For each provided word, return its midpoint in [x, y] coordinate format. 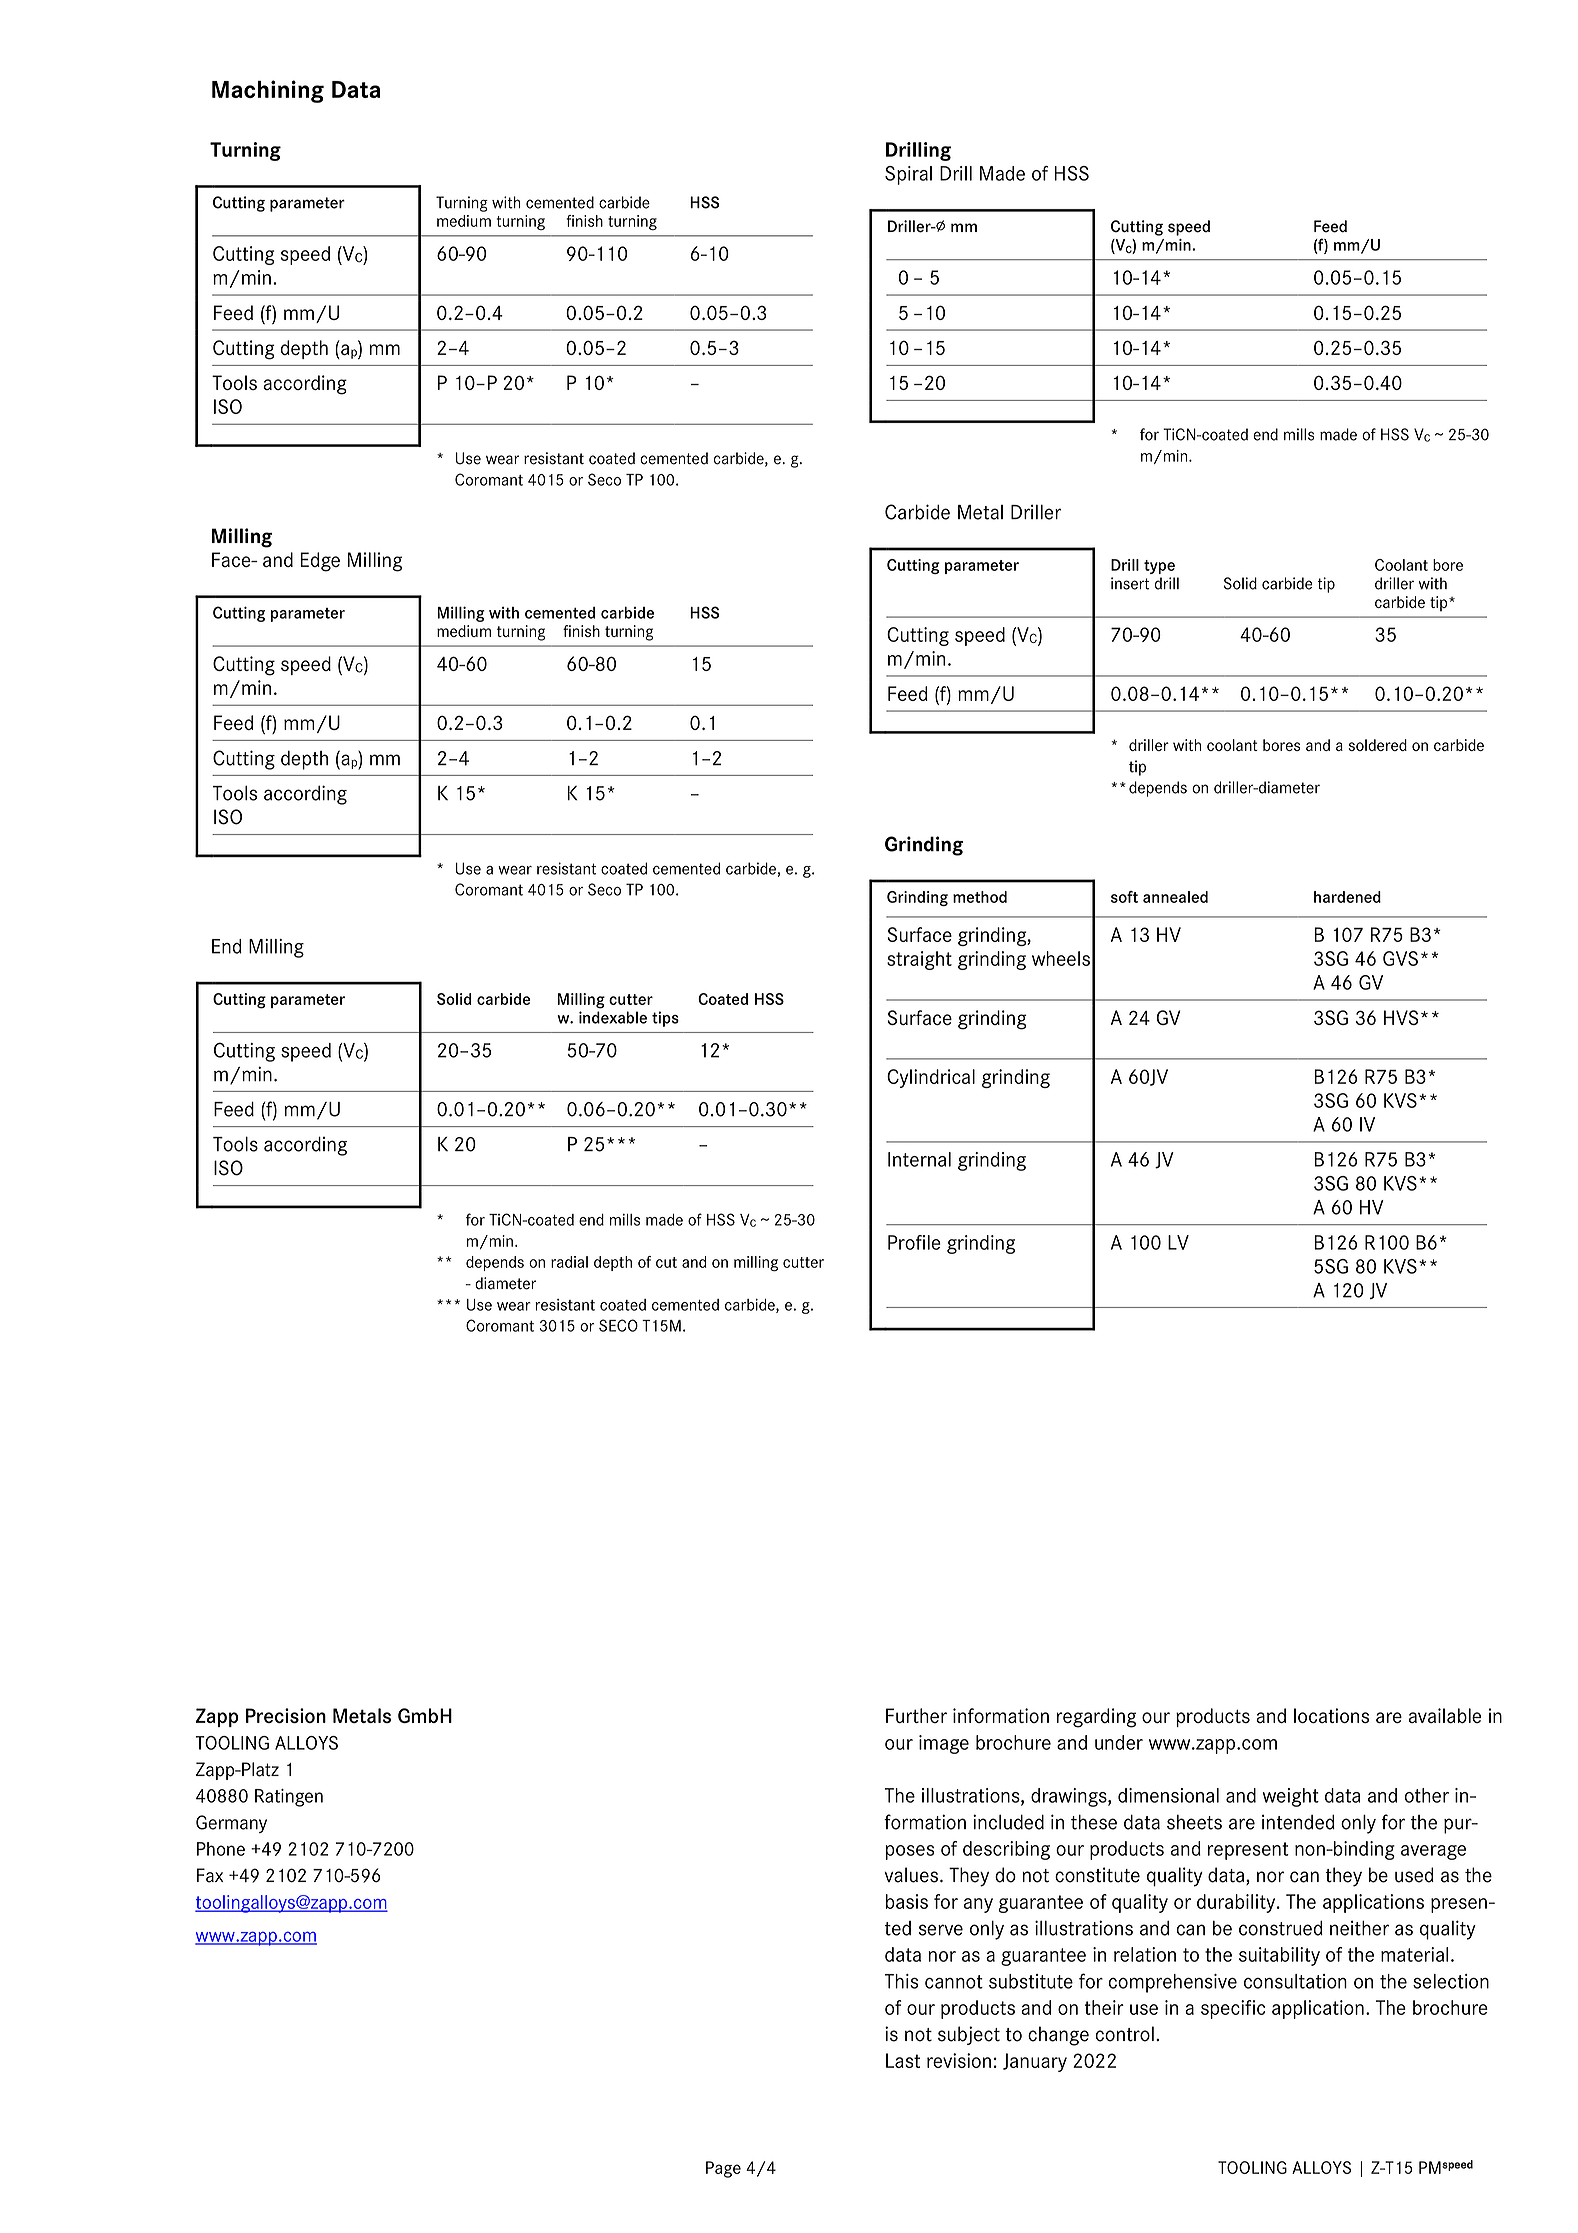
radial [569, 1262]
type [1159, 567]
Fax [210, 1875]
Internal [919, 1159]
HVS [1401, 1017]
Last [903, 2060]
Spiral [908, 175]
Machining [268, 91]
